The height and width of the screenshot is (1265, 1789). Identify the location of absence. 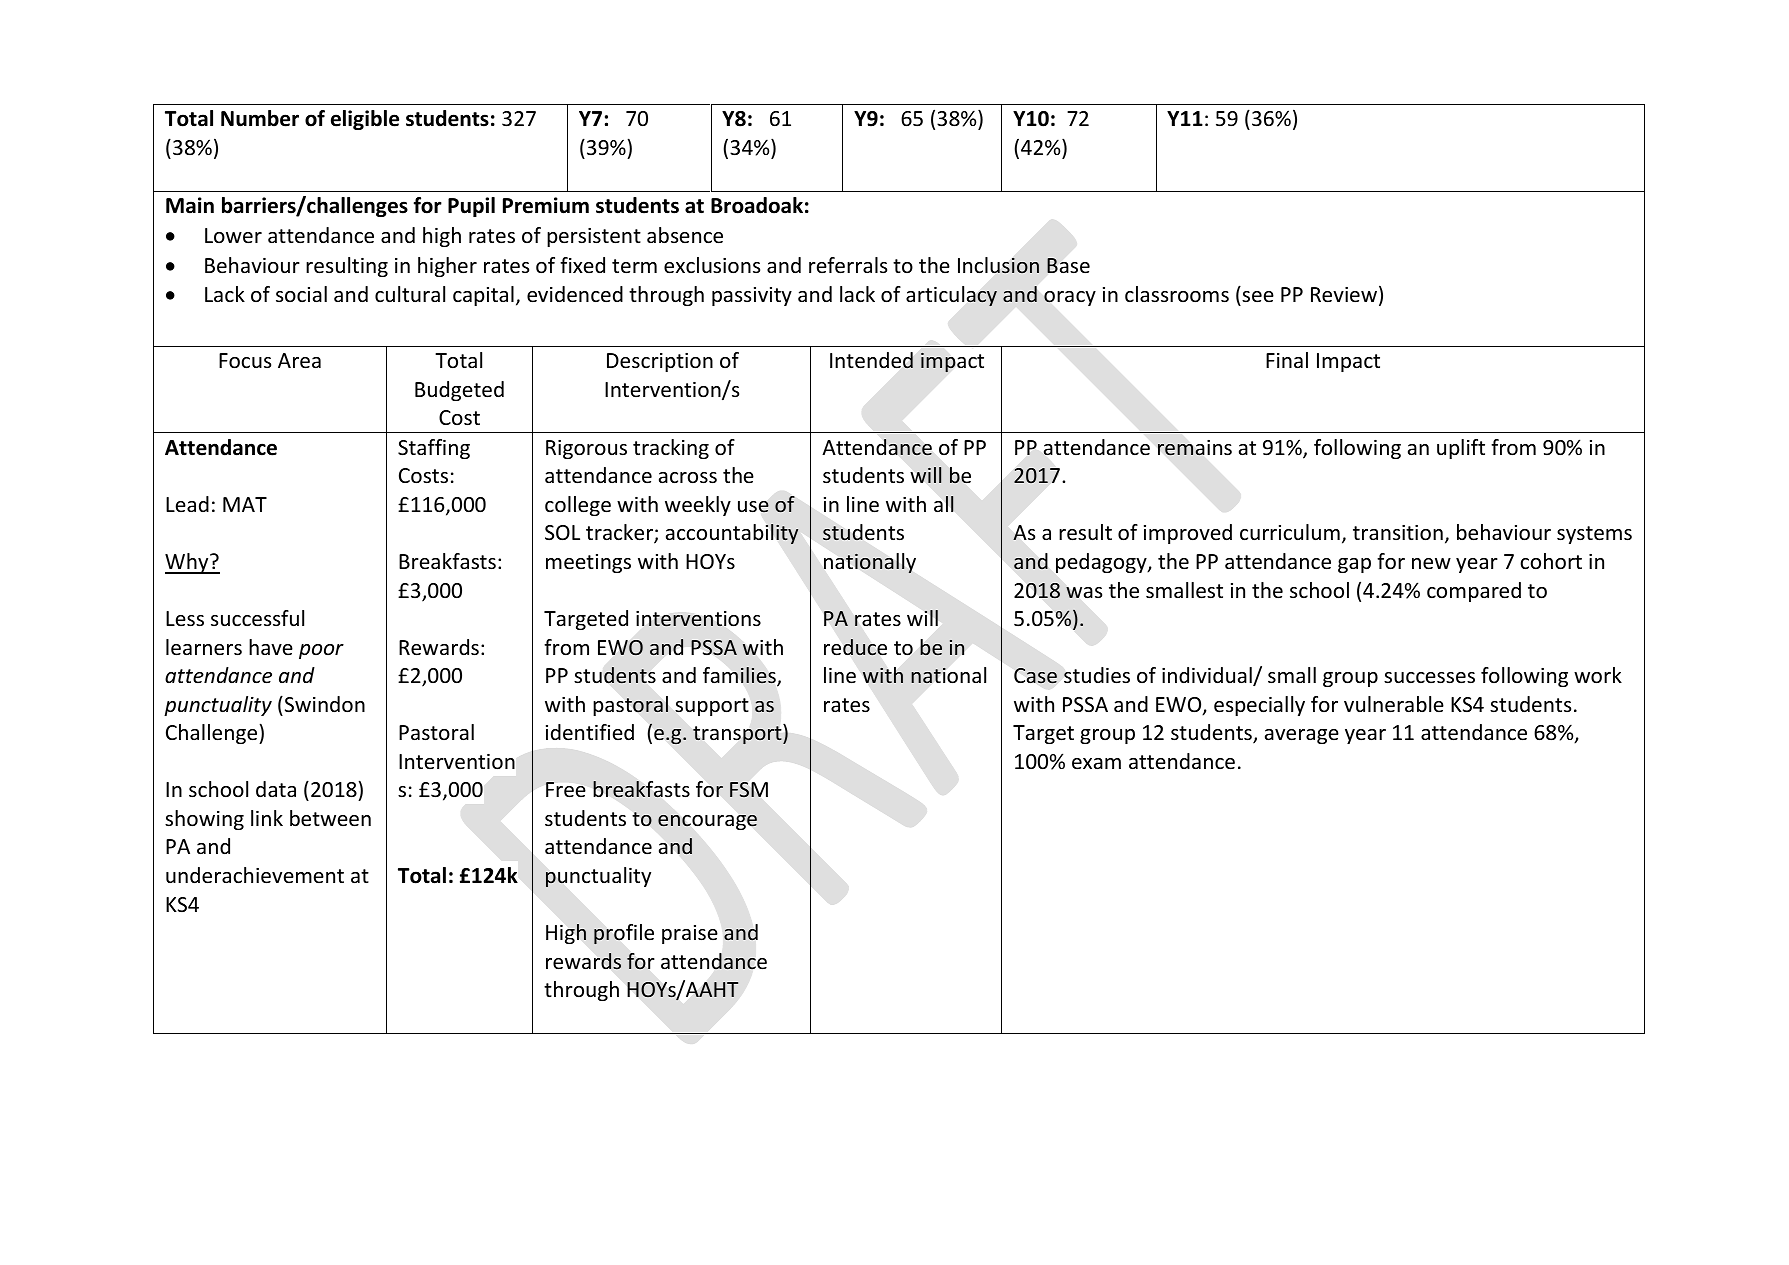
(685, 235).
